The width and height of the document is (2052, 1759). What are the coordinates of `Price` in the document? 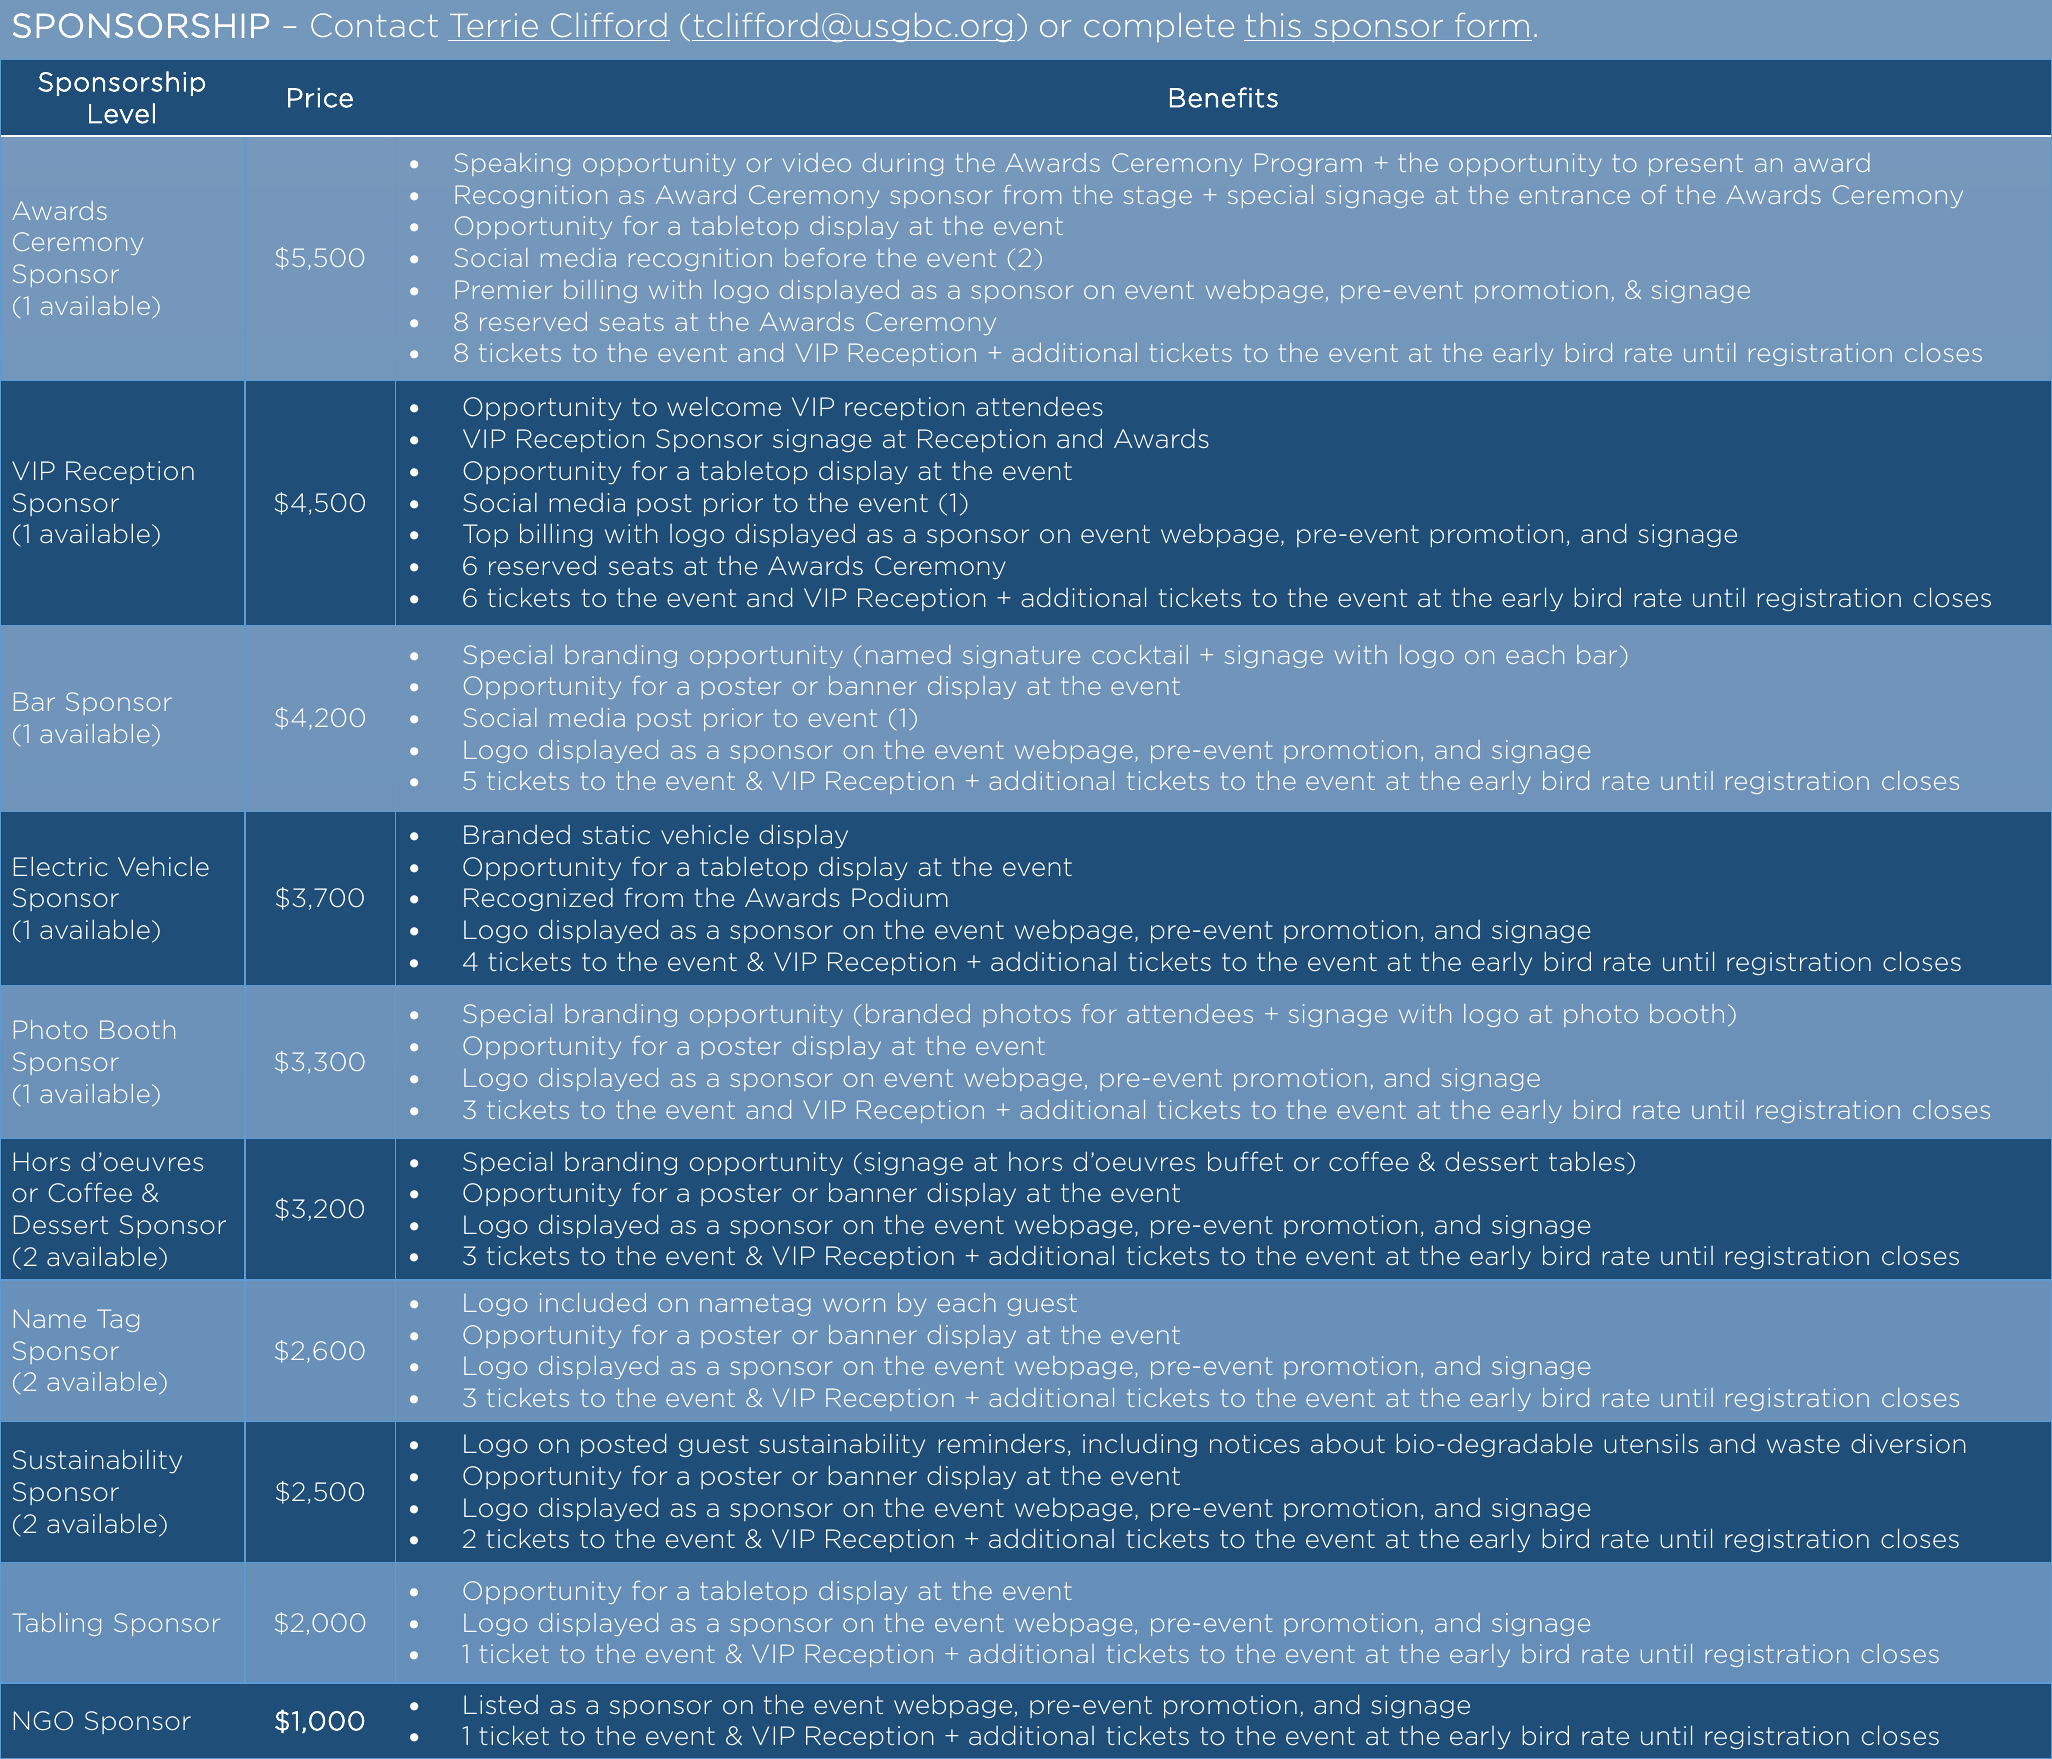 It's located at (320, 98).
